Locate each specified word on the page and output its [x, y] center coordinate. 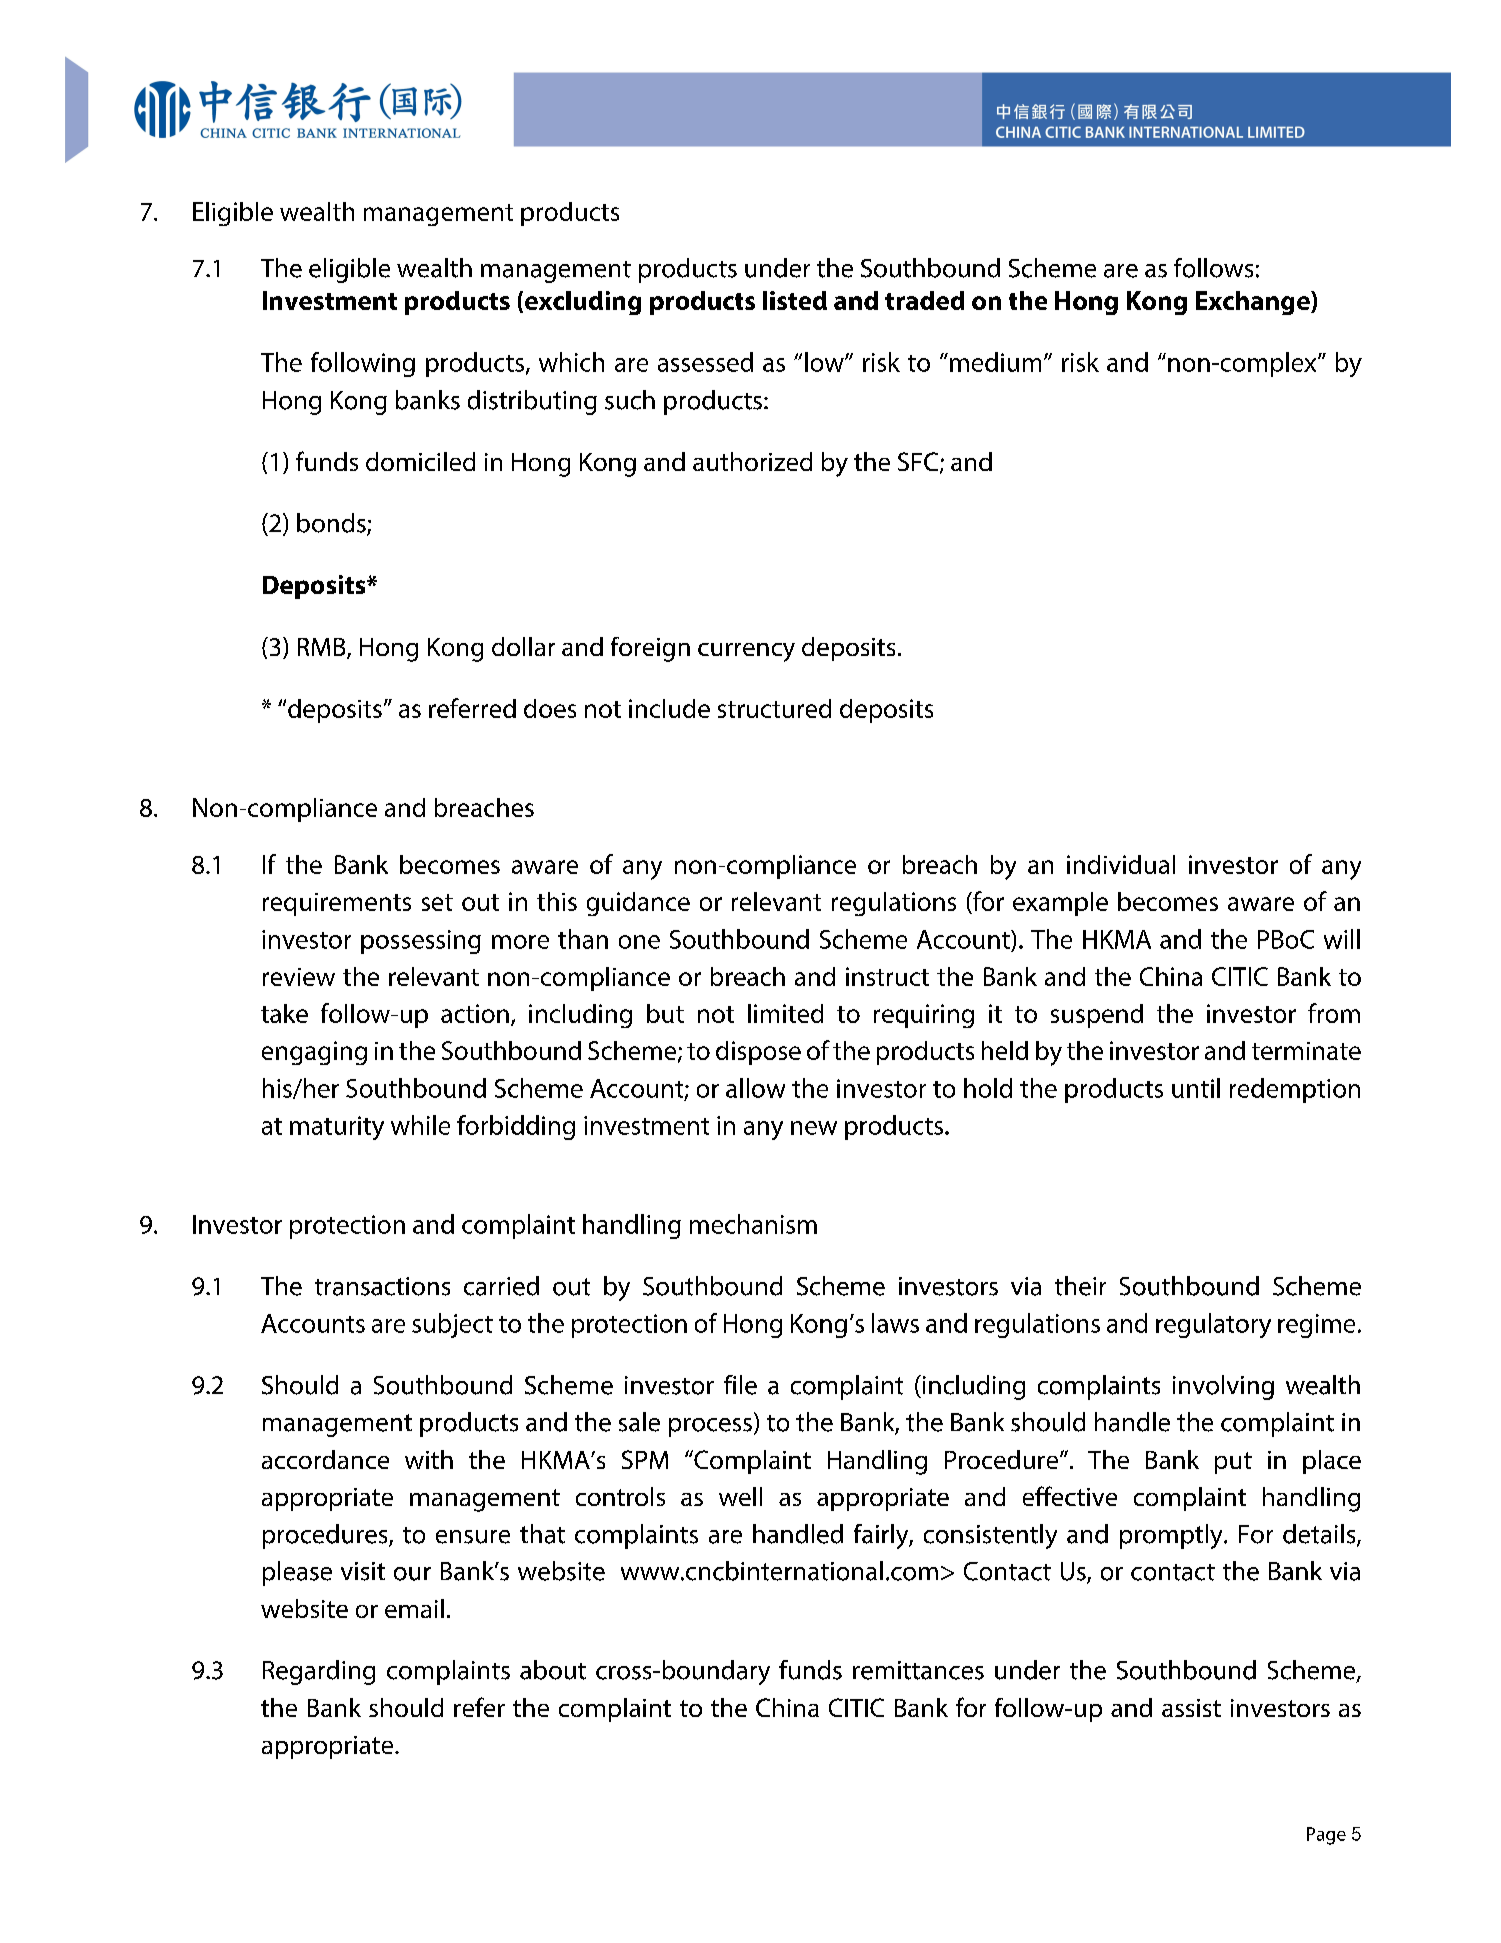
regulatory [1213, 1325]
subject [452, 1325]
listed [795, 300]
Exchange [1254, 303]
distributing [532, 402]
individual [1121, 864]
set [437, 902]
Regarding [319, 1672]
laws [895, 1323]
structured [774, 708]
